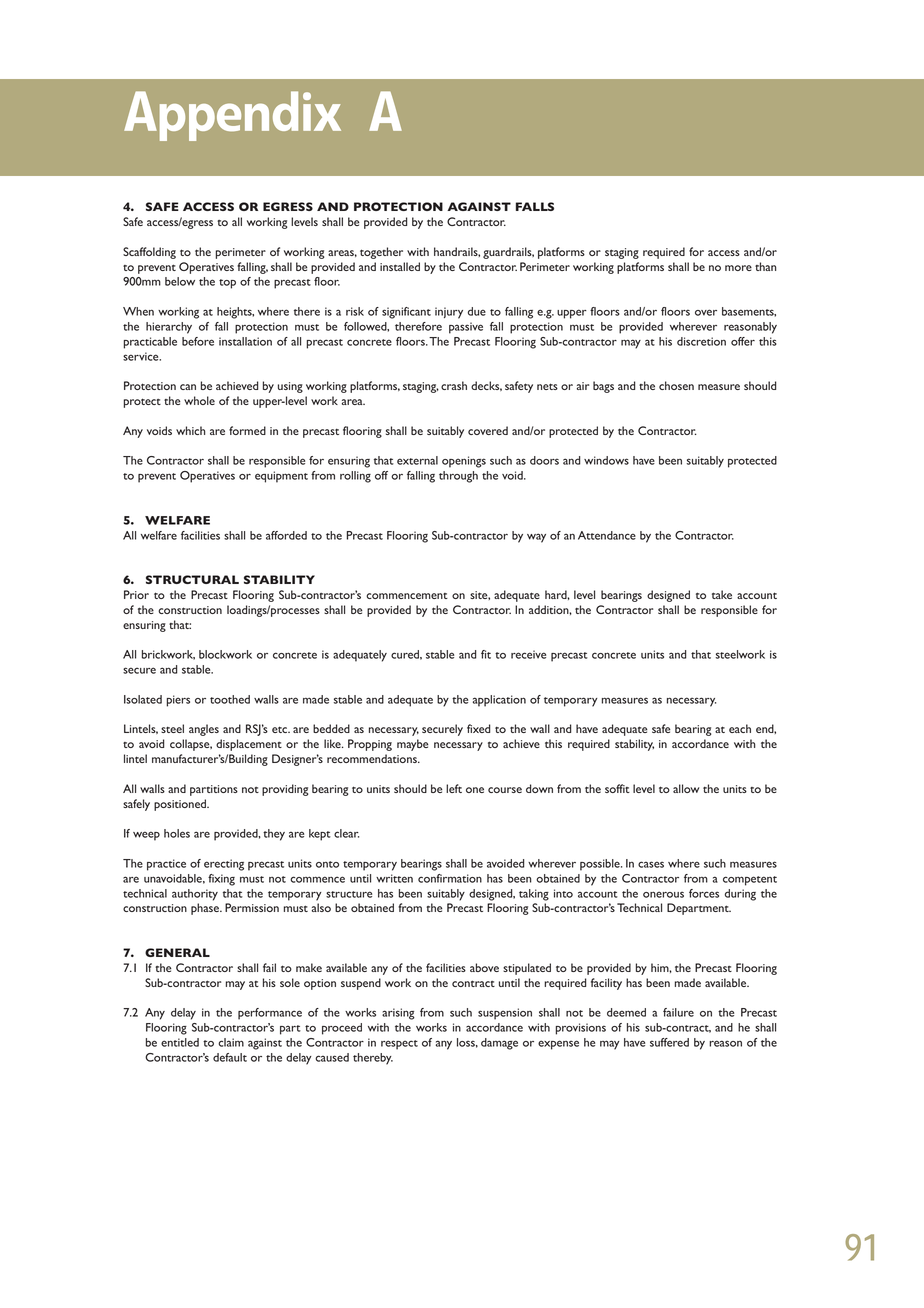 This page has height=1308, width=924. What do you see at coordinates (231, 1042) in the page?
I see `claim` at bounding box center [231, 1042].
